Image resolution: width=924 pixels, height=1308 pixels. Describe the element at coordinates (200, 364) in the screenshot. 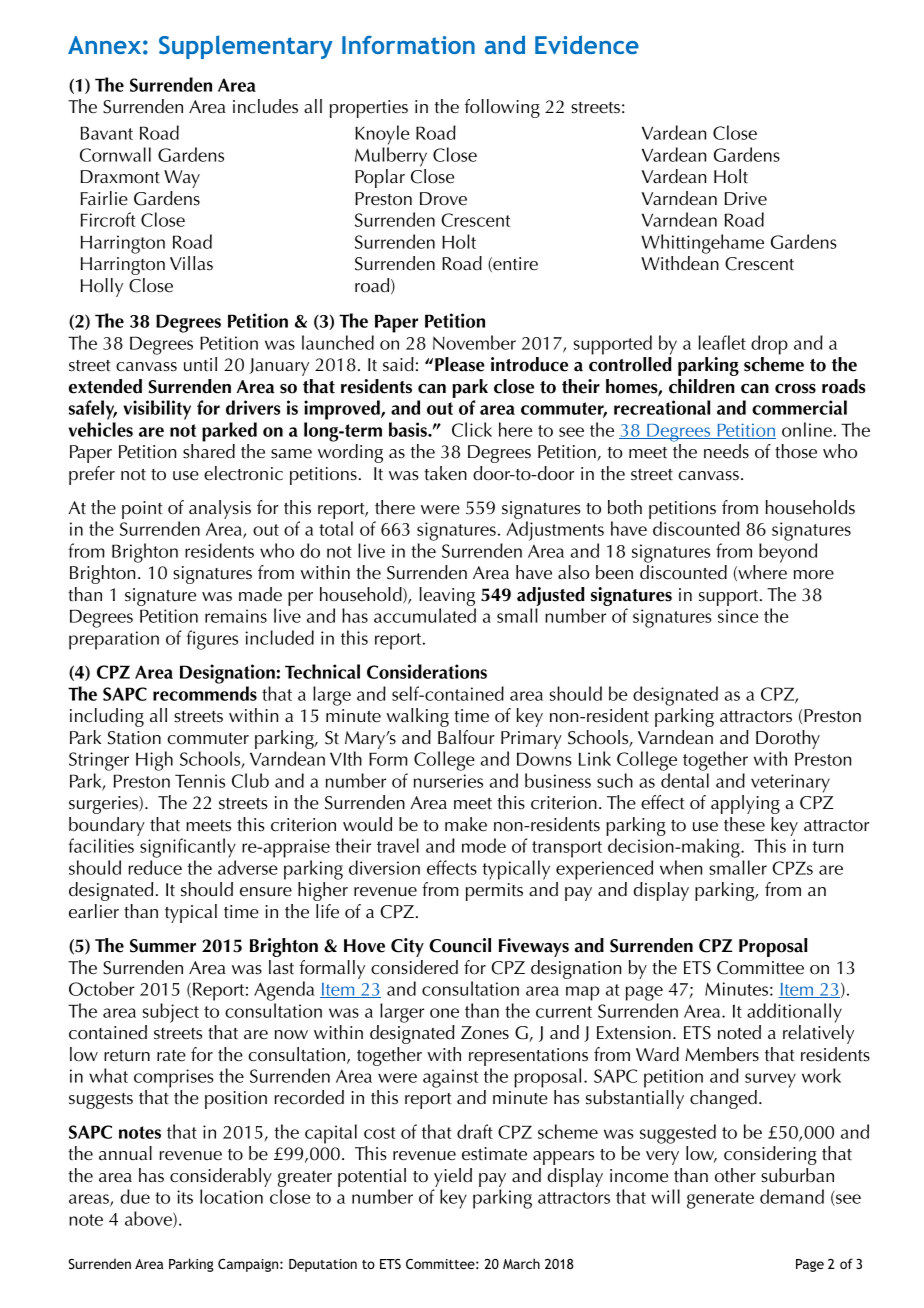

I see `until` at that location.
